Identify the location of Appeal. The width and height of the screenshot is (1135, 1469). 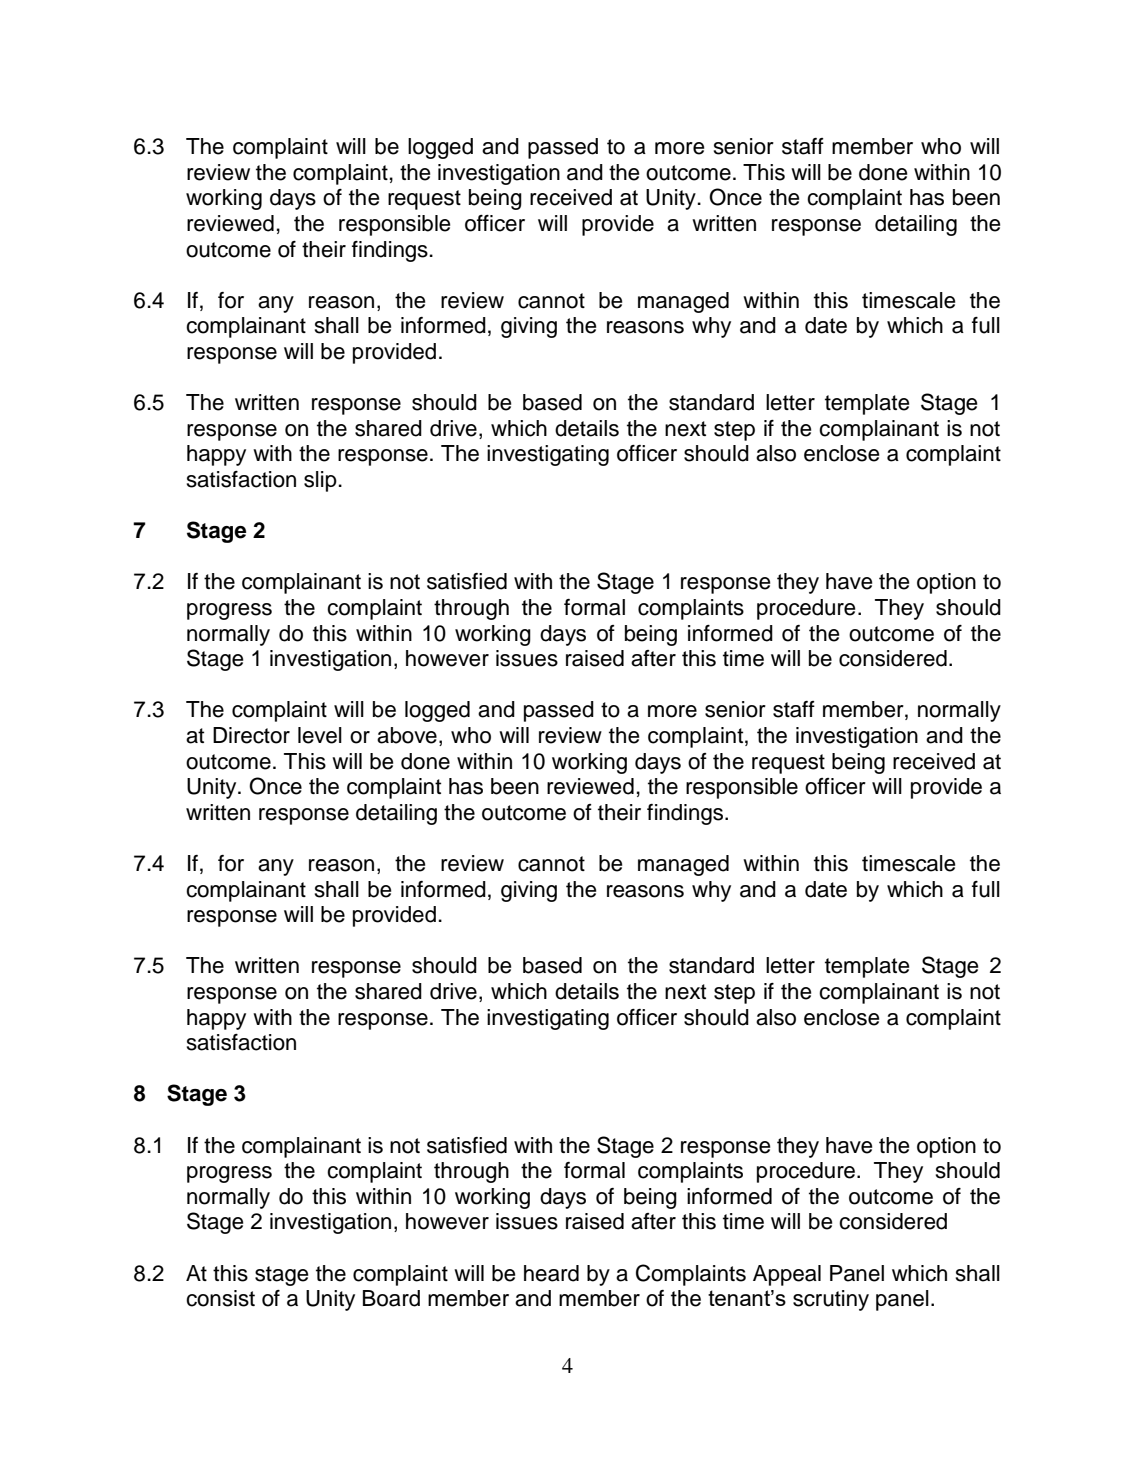
(787, 1275).
